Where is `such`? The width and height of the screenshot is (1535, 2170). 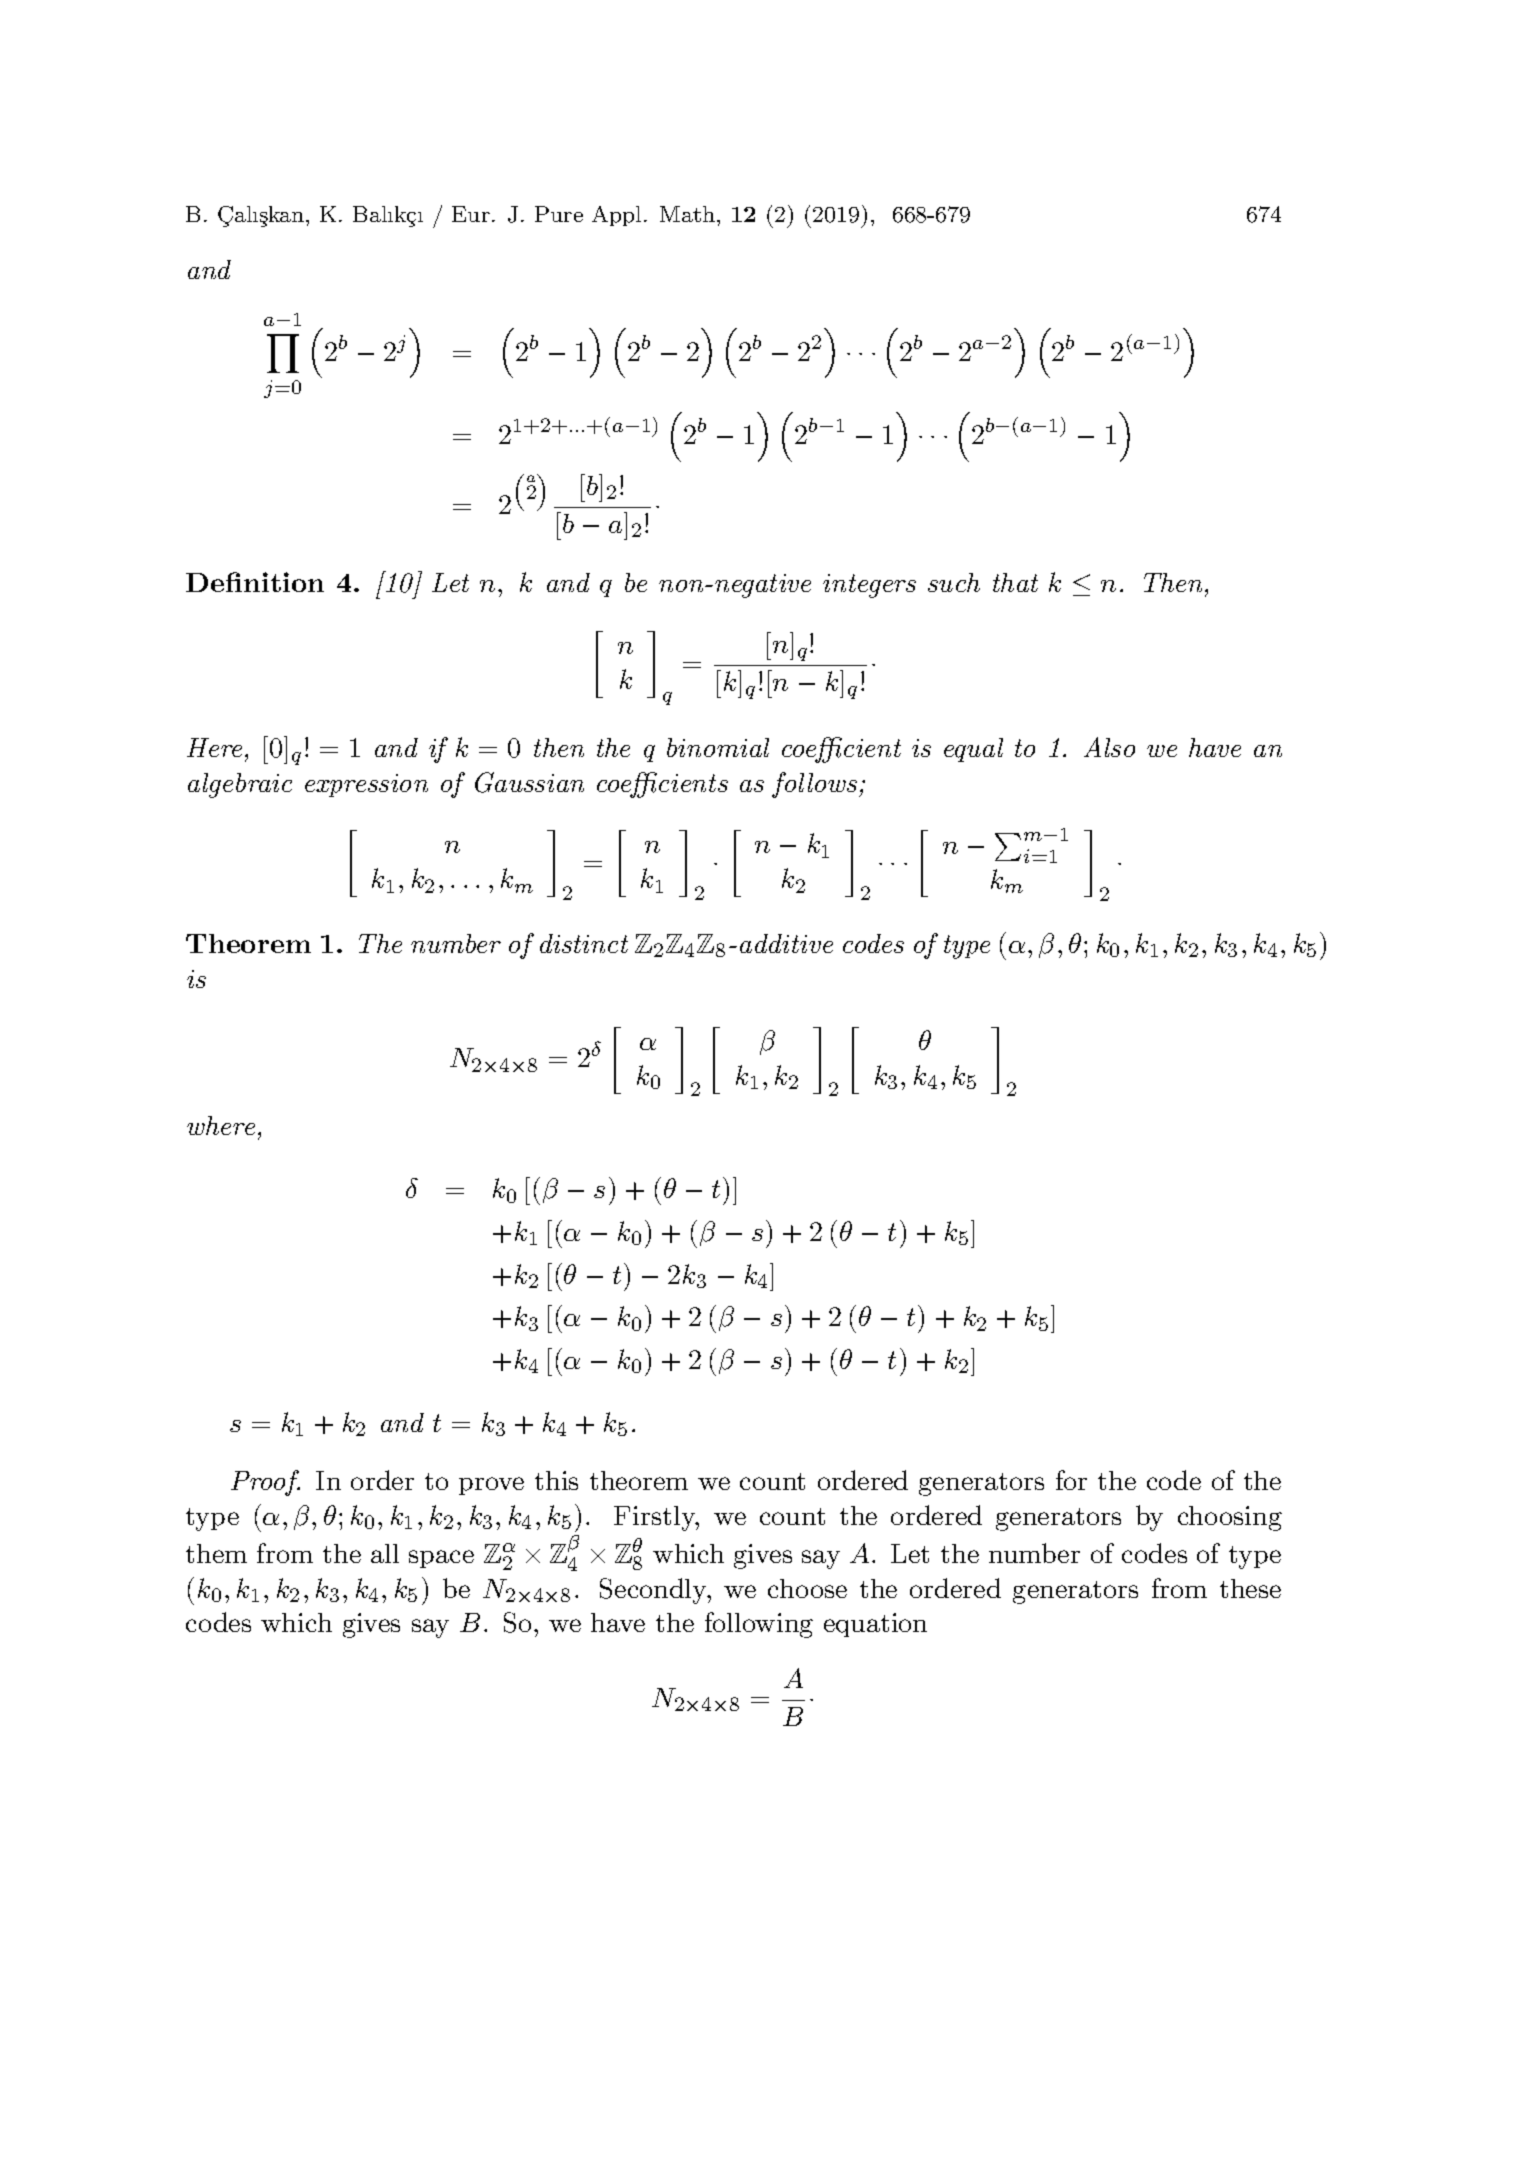 such is located at coordinates (954, 582).
